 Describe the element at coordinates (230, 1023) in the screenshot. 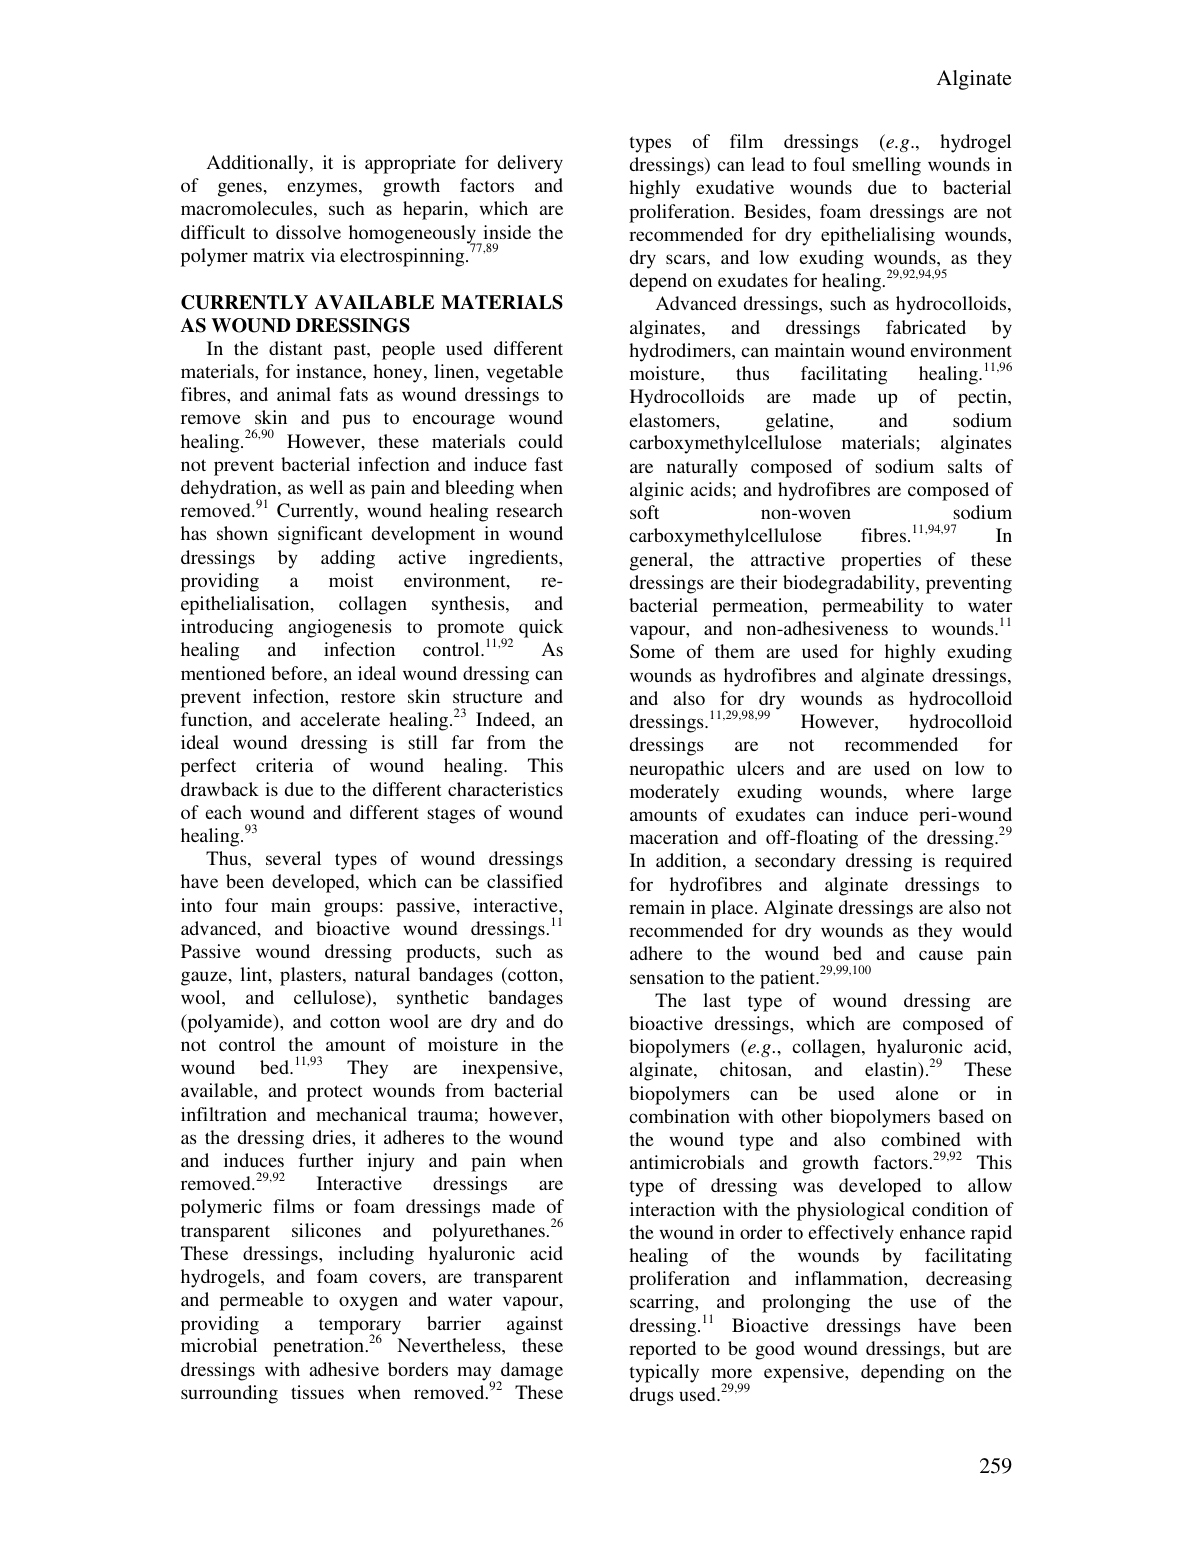

I see `polyamide` at that location.
